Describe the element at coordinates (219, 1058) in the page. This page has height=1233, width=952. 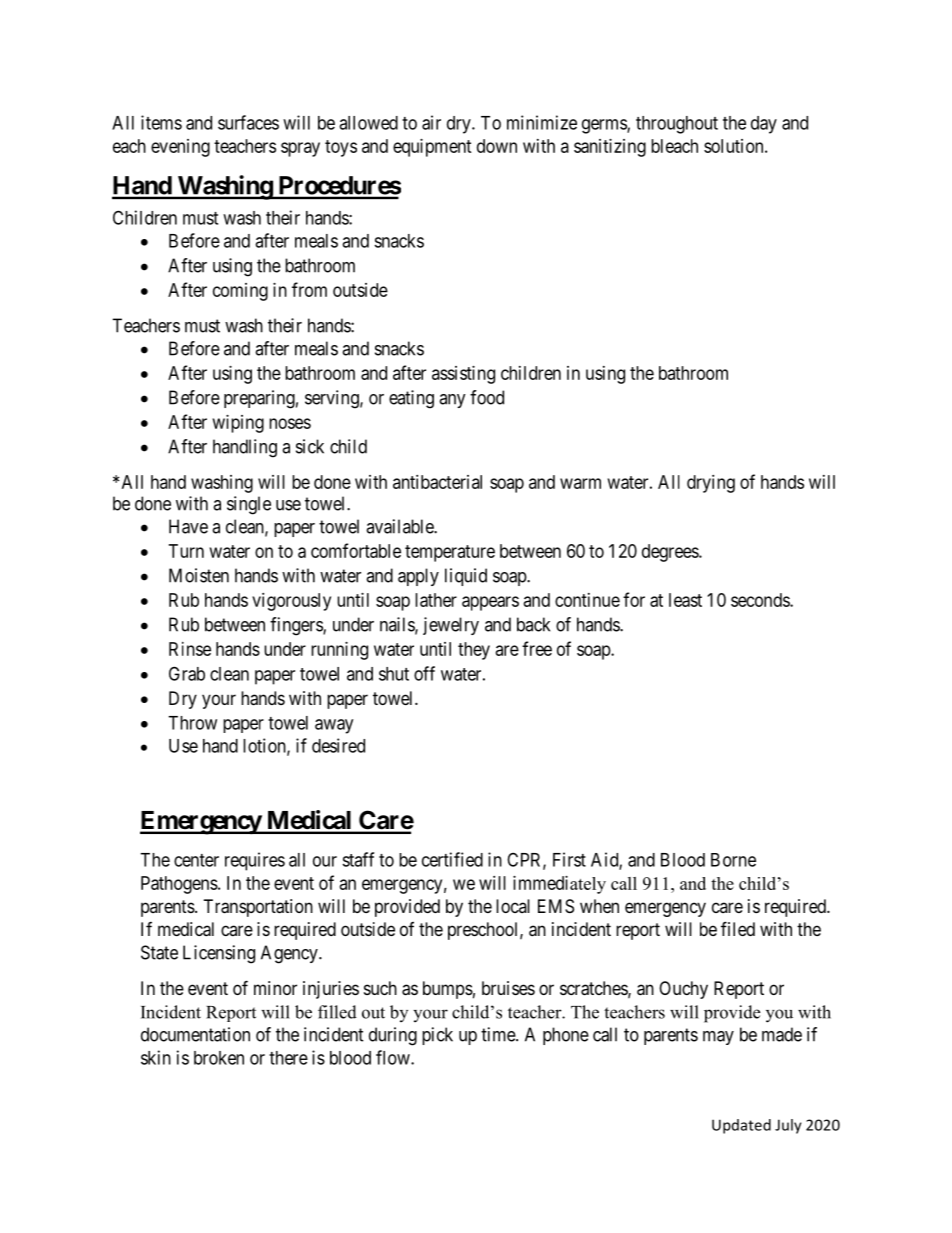
I see `broken` at that location.
